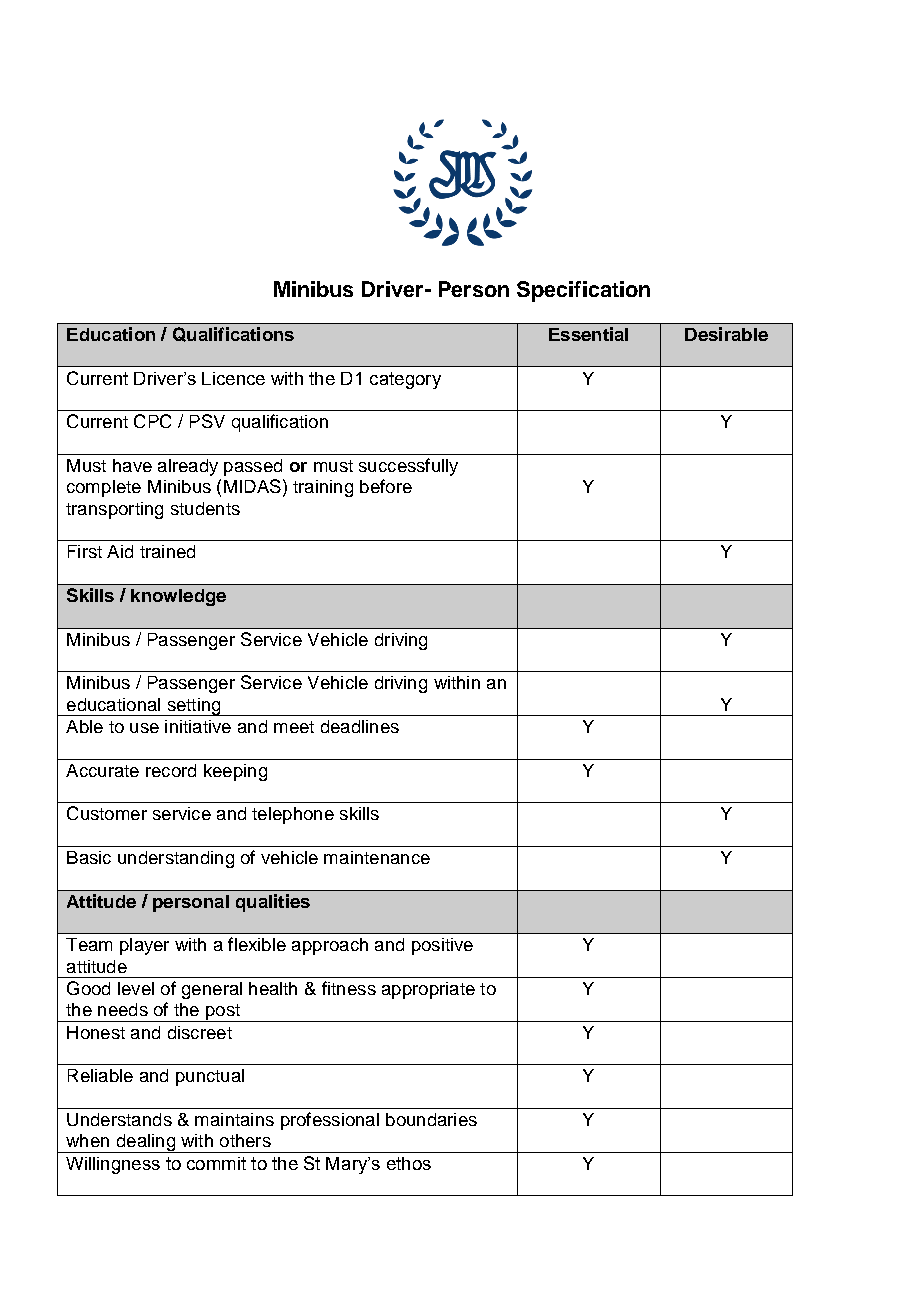 This image has width=924, height=1308. Describe the element at coordinates (323, 488) in the image. I see `training` at that location.
